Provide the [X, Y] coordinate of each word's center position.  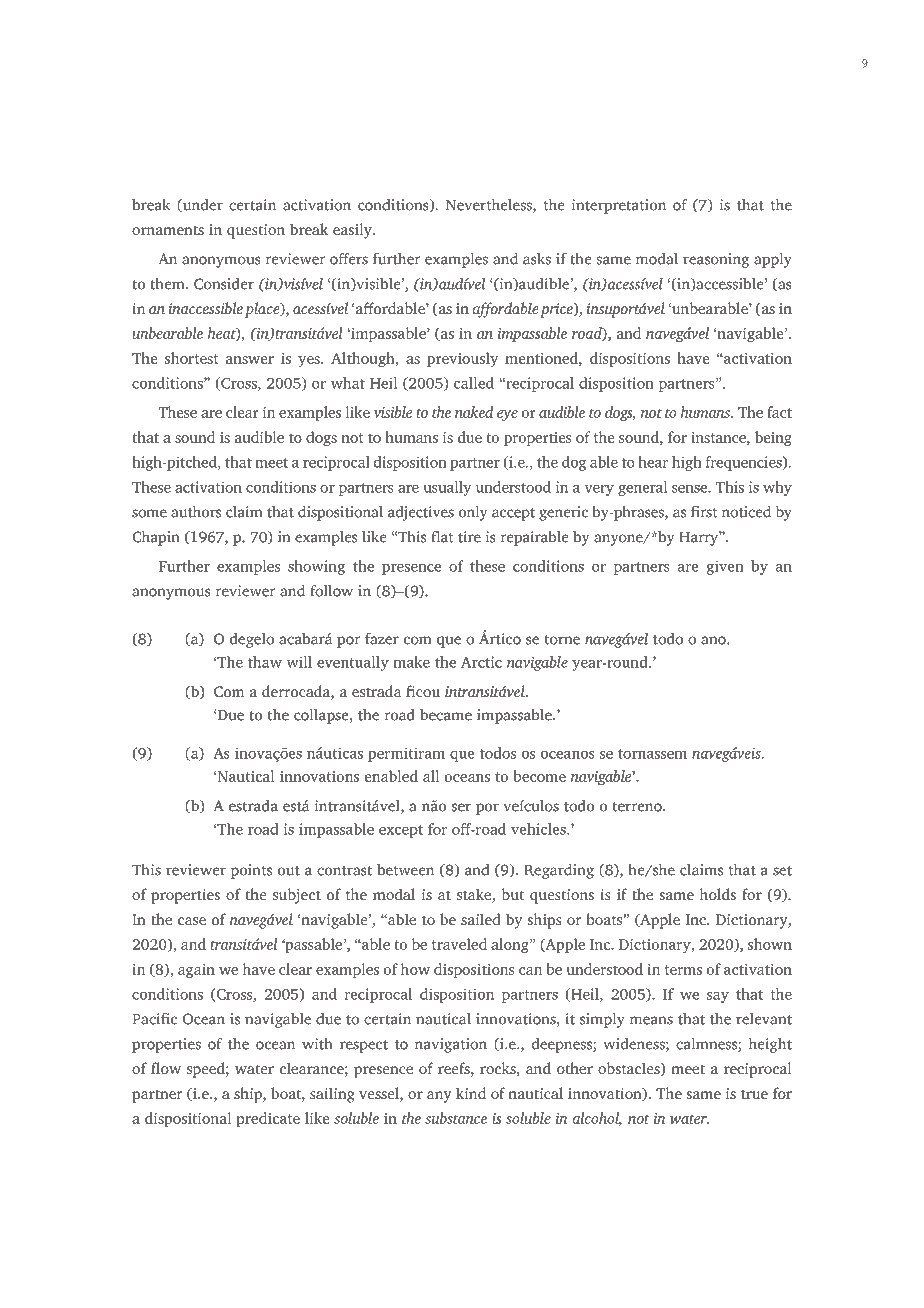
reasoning [716, 260]
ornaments [168, 230]
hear [653, 462]
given [725, 567]
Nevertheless [490, 206]
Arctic [481, 662]
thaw [265, 662]
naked [474, 412]
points [251, 871]
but [513, 894]
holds [718, 894]
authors [196, 512]
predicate [268, 1119]
